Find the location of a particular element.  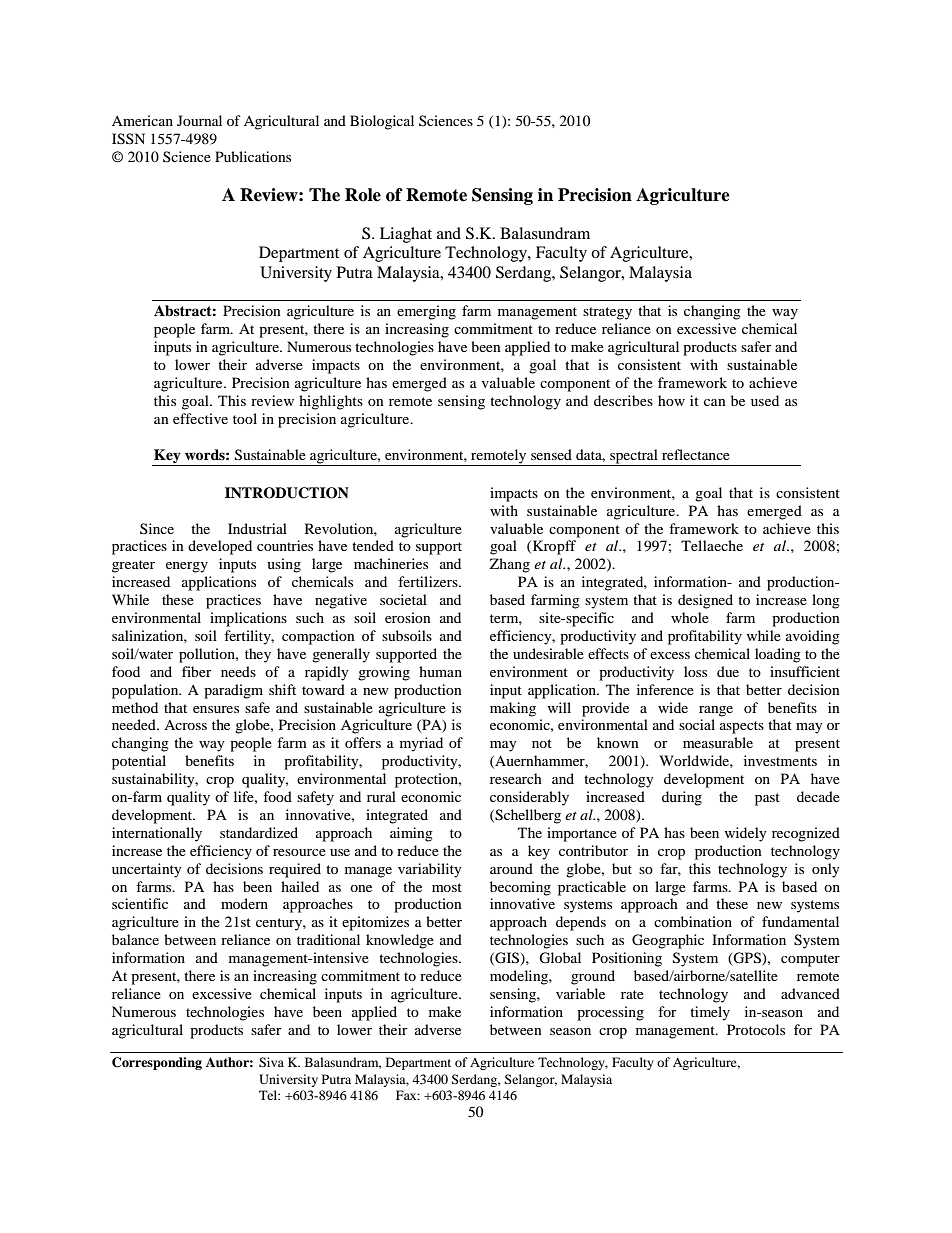

past is located at coordinates (767, 799).
